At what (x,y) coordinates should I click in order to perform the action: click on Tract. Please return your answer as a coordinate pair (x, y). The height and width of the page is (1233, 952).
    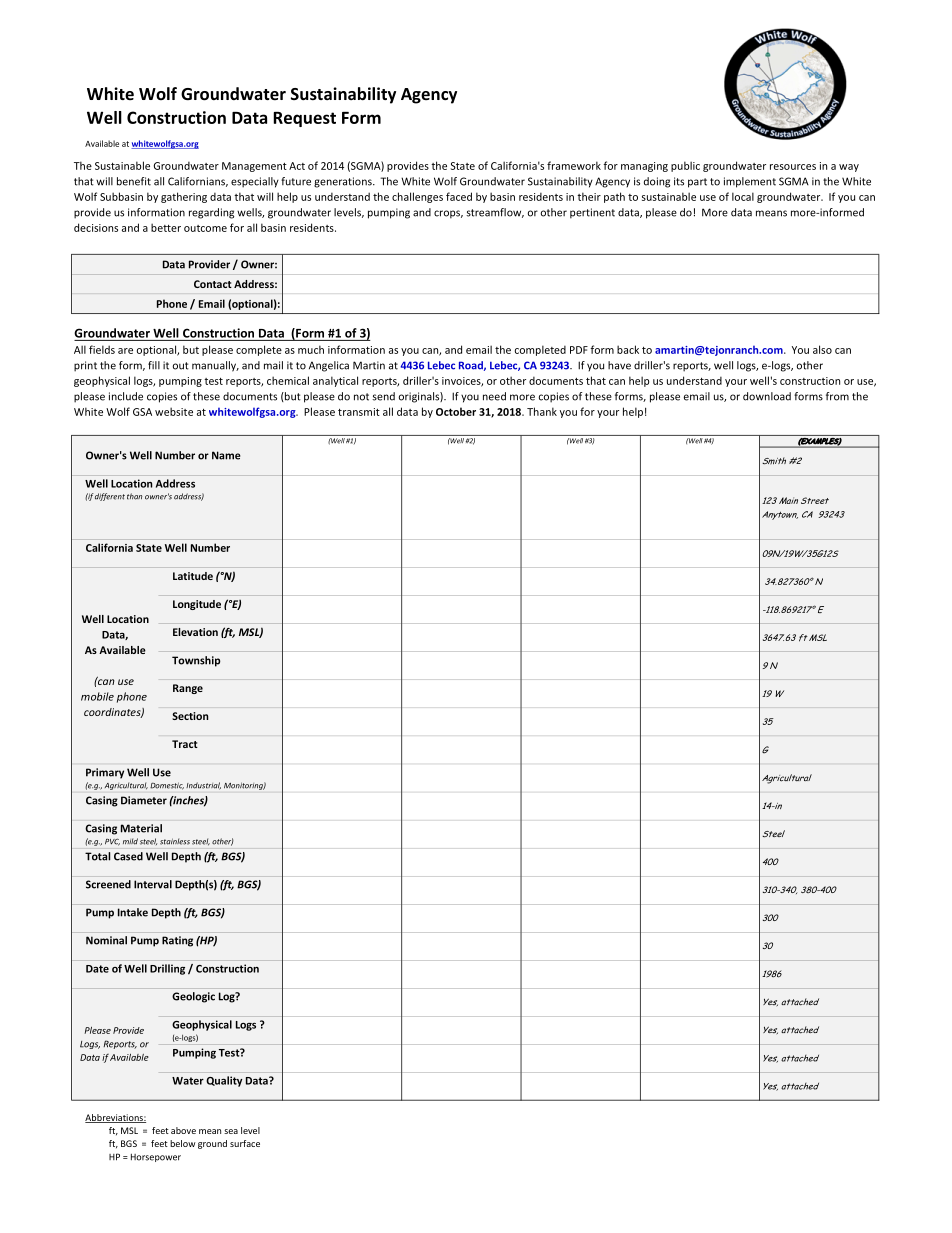
    Looking at the image, I should click on (185, 744).
